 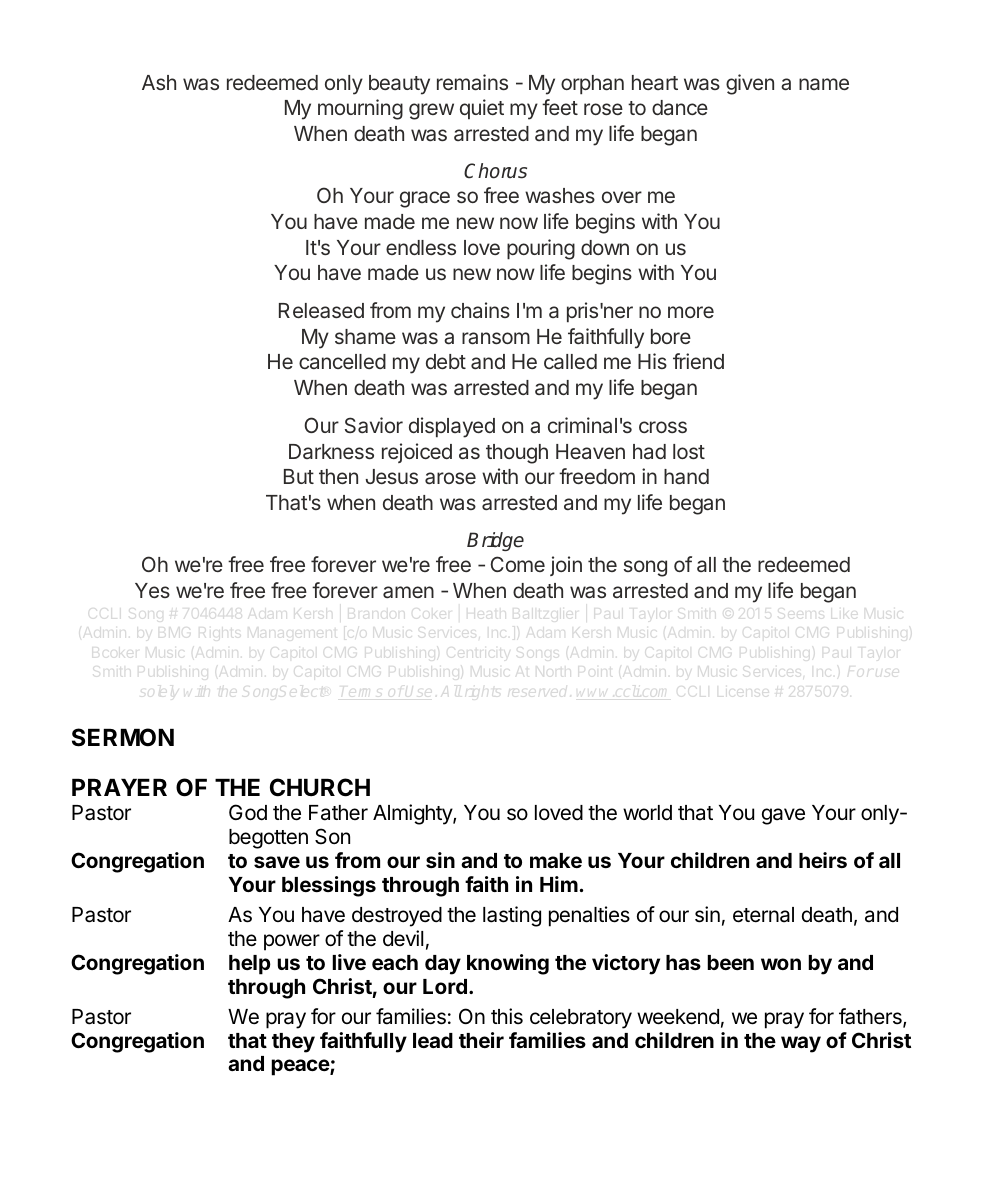 I want to click on way, so click(x=801, y=1044).
